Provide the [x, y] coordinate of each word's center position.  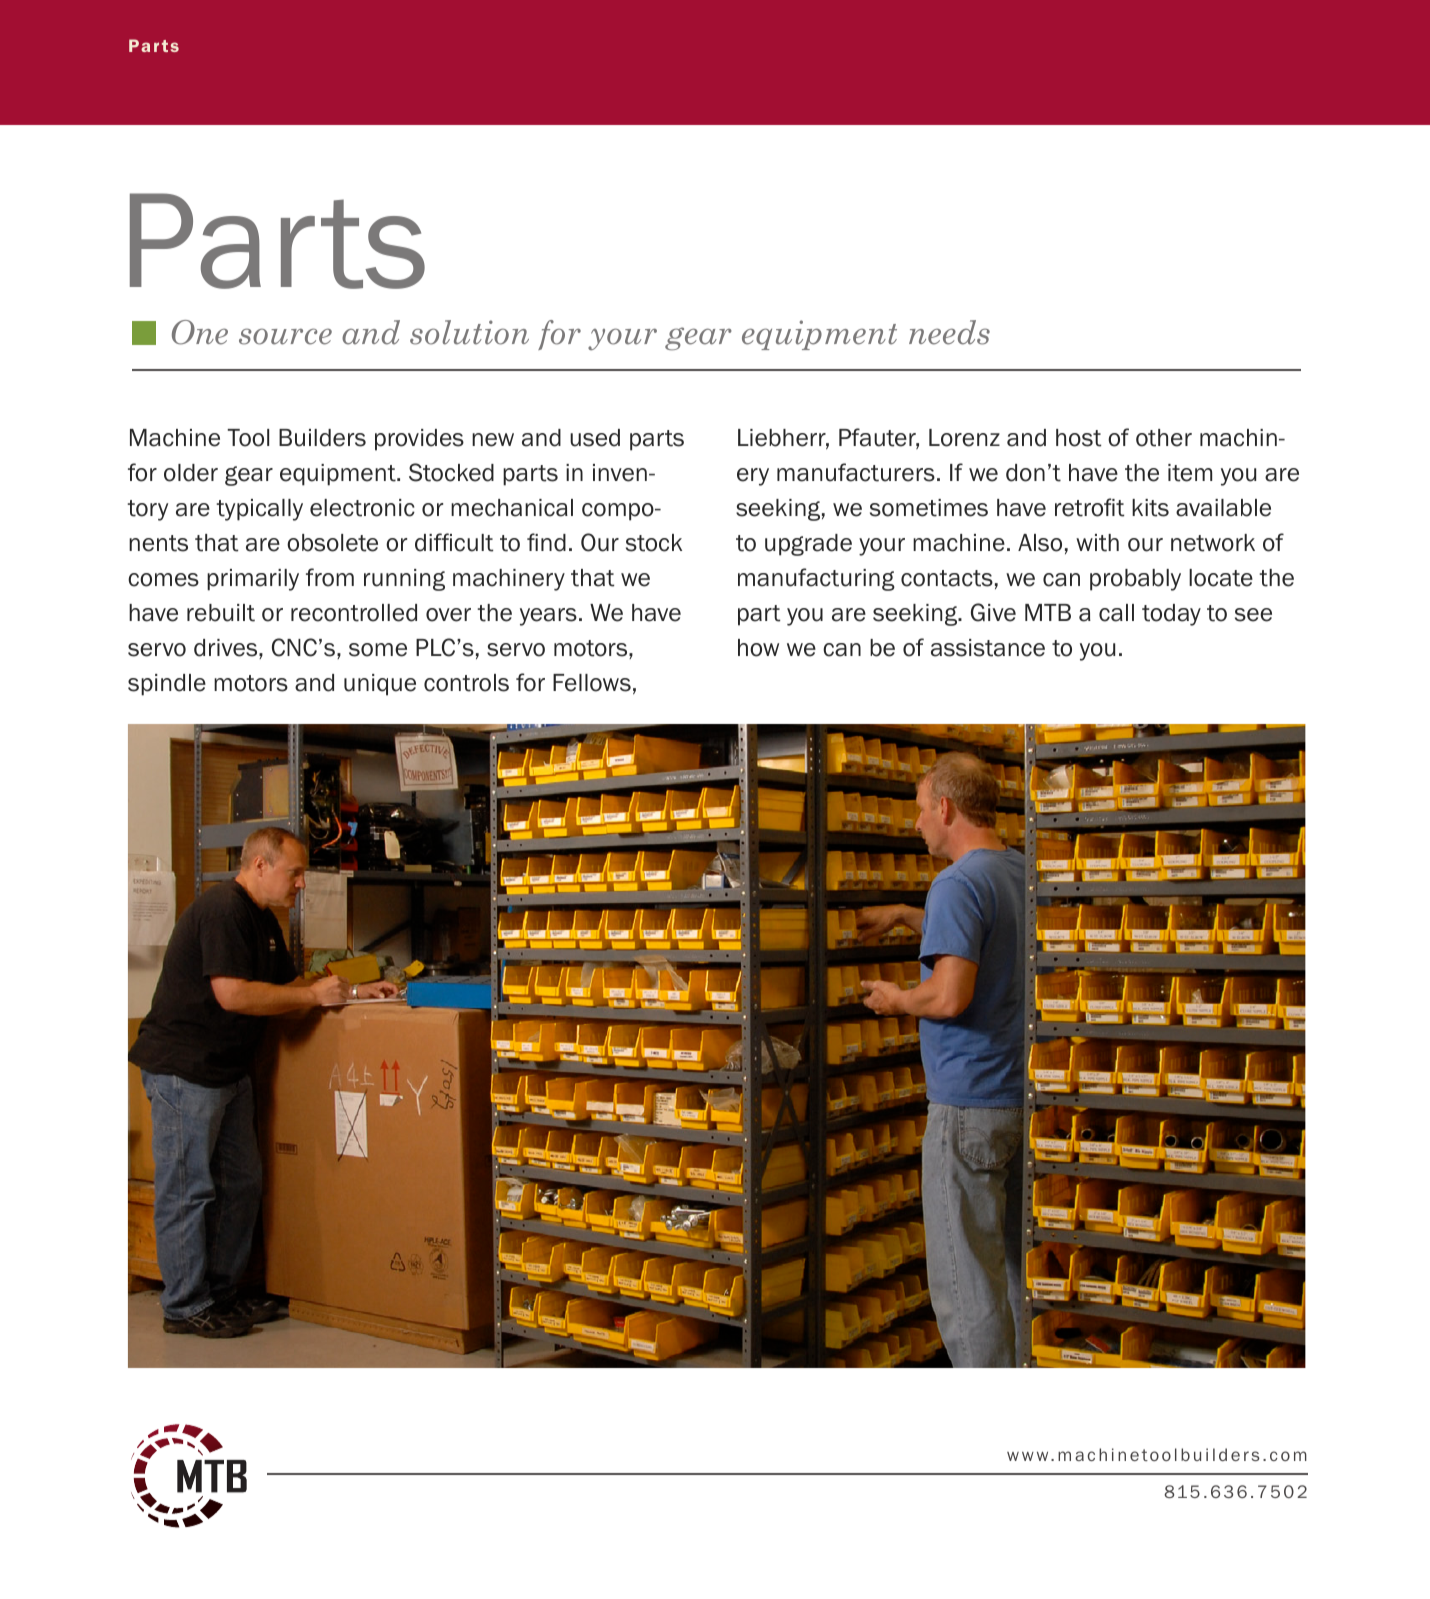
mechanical [512, 508]
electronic [362, 508]
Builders [322, 438]
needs [949, 332]
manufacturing [816, 579]
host [1078, 438]
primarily [253, 580]
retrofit [1089, 507]
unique [380, 685]
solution [469, 332]
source [285, 336]
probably [1135, 580]
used [595, 438]
